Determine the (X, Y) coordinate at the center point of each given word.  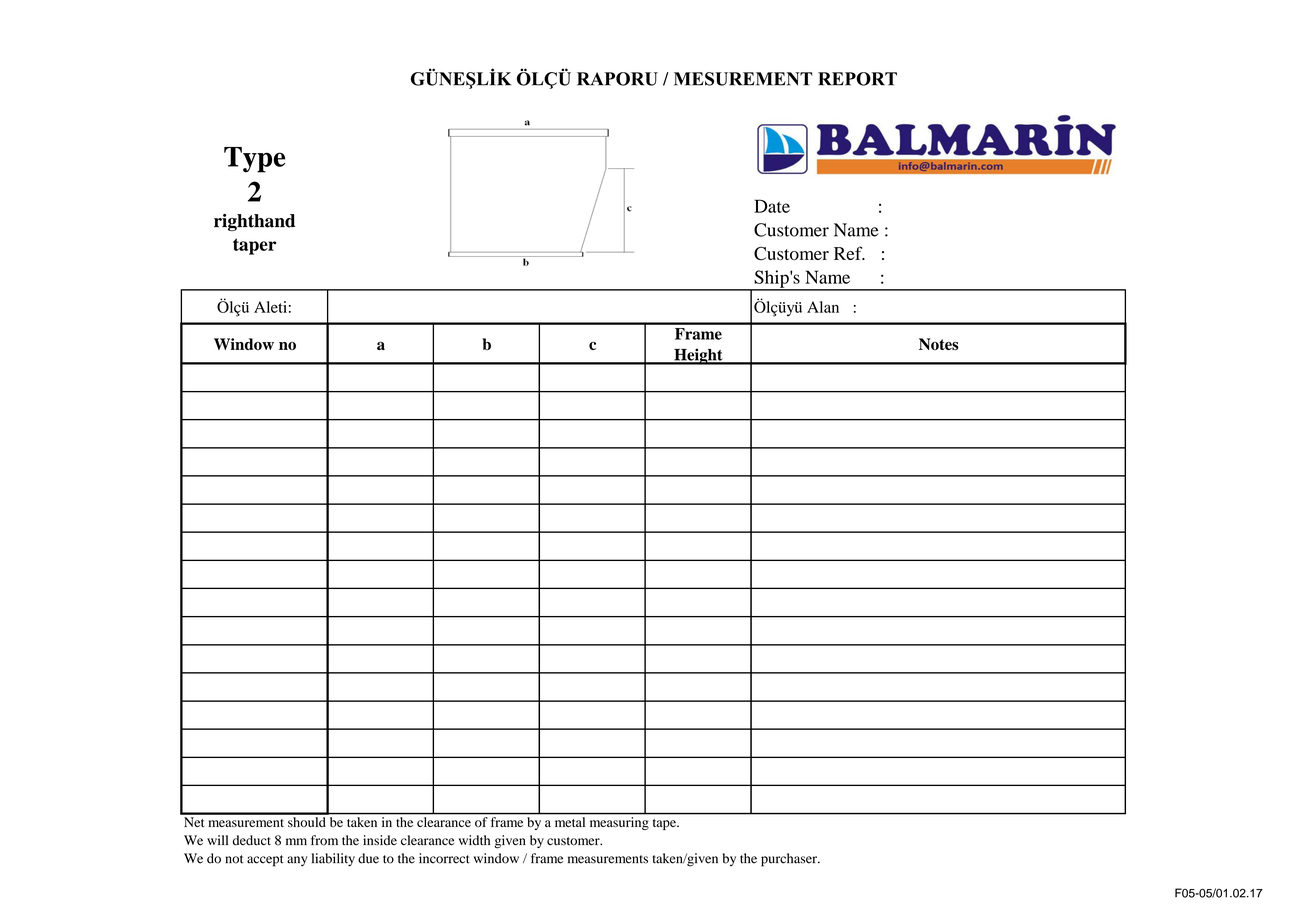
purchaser (790, 860)
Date (772, 206)
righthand (254, 222)
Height (698, 356)
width (474, 840)
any (297, 861)
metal (570, 822)
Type (254, 160)
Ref (849, 253)
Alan (823, 307)
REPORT (857, 79)
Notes (939, 344)
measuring (619, 823)
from (324, 840)
